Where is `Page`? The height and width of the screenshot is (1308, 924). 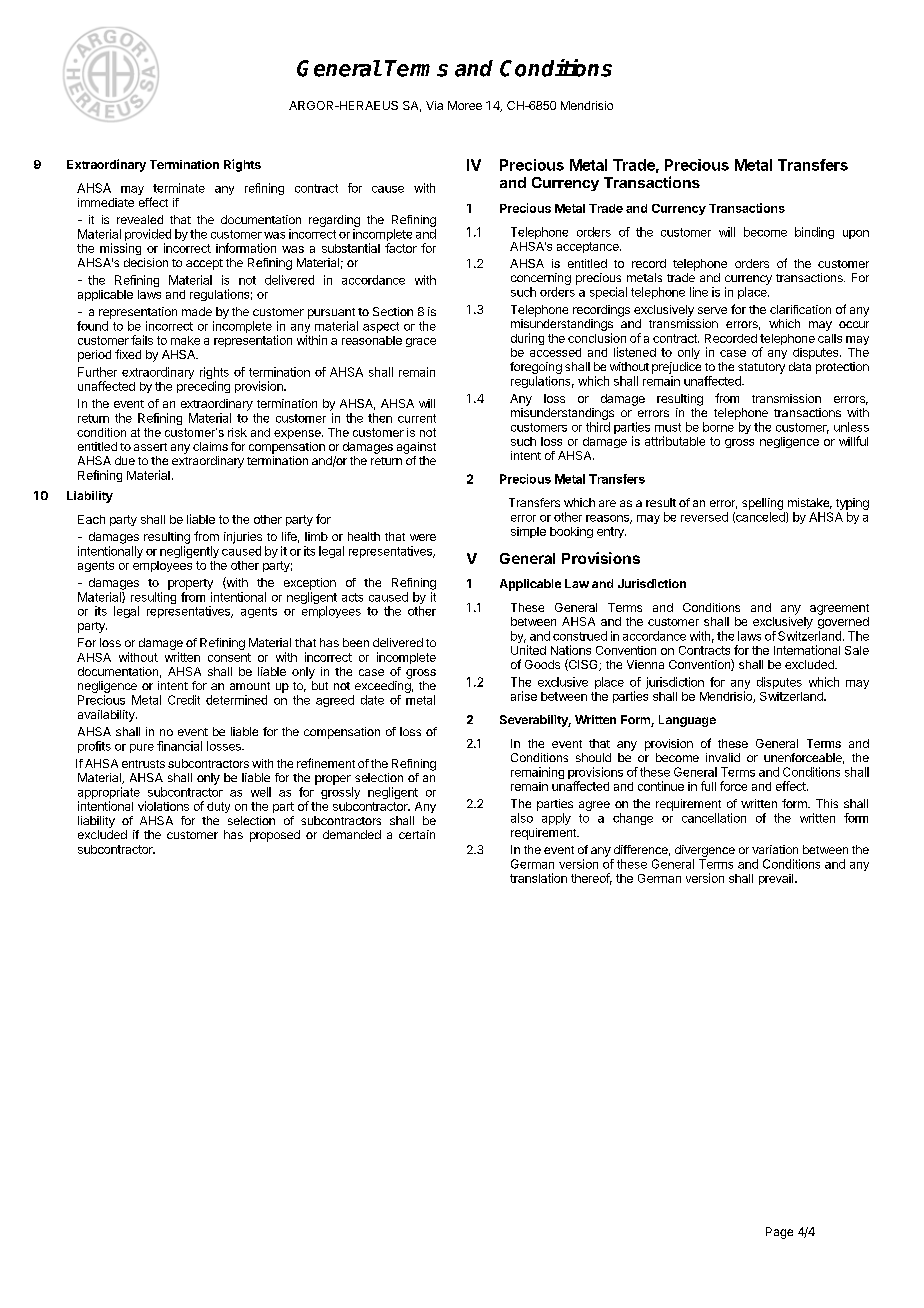 Page is located at coordinates (779, 1233).
